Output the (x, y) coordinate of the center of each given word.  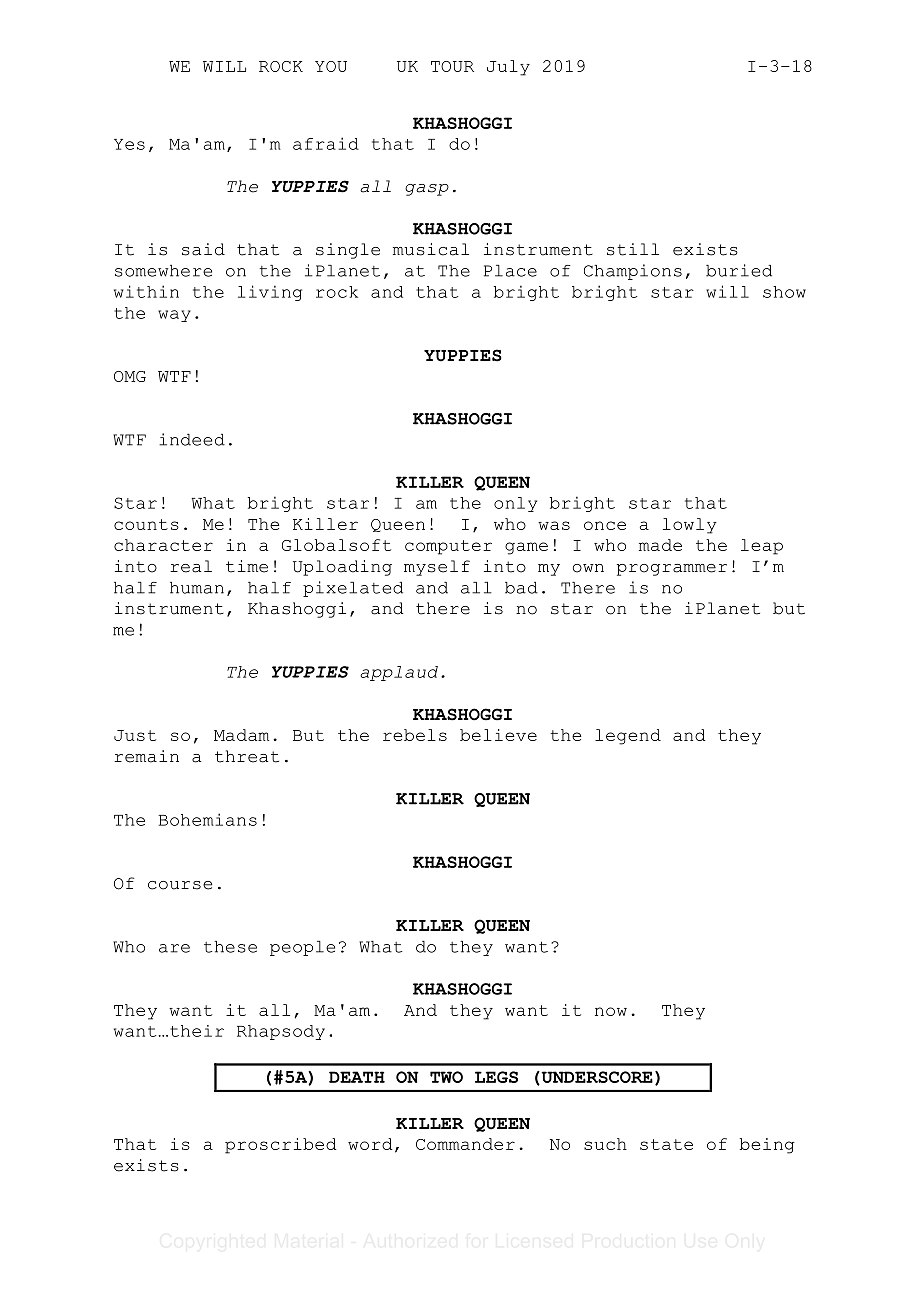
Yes (129, 144)
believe (498, 735)
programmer (672, 570)
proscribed (280, 1146)
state (666, 1144)
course (180, 885)
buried (739, 270)
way (174, 316)
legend (628, 737)
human (197, 588)
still (633, 249)
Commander (465, 1144)
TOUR (452, 66)
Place (510, 271)
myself (437, 568)
